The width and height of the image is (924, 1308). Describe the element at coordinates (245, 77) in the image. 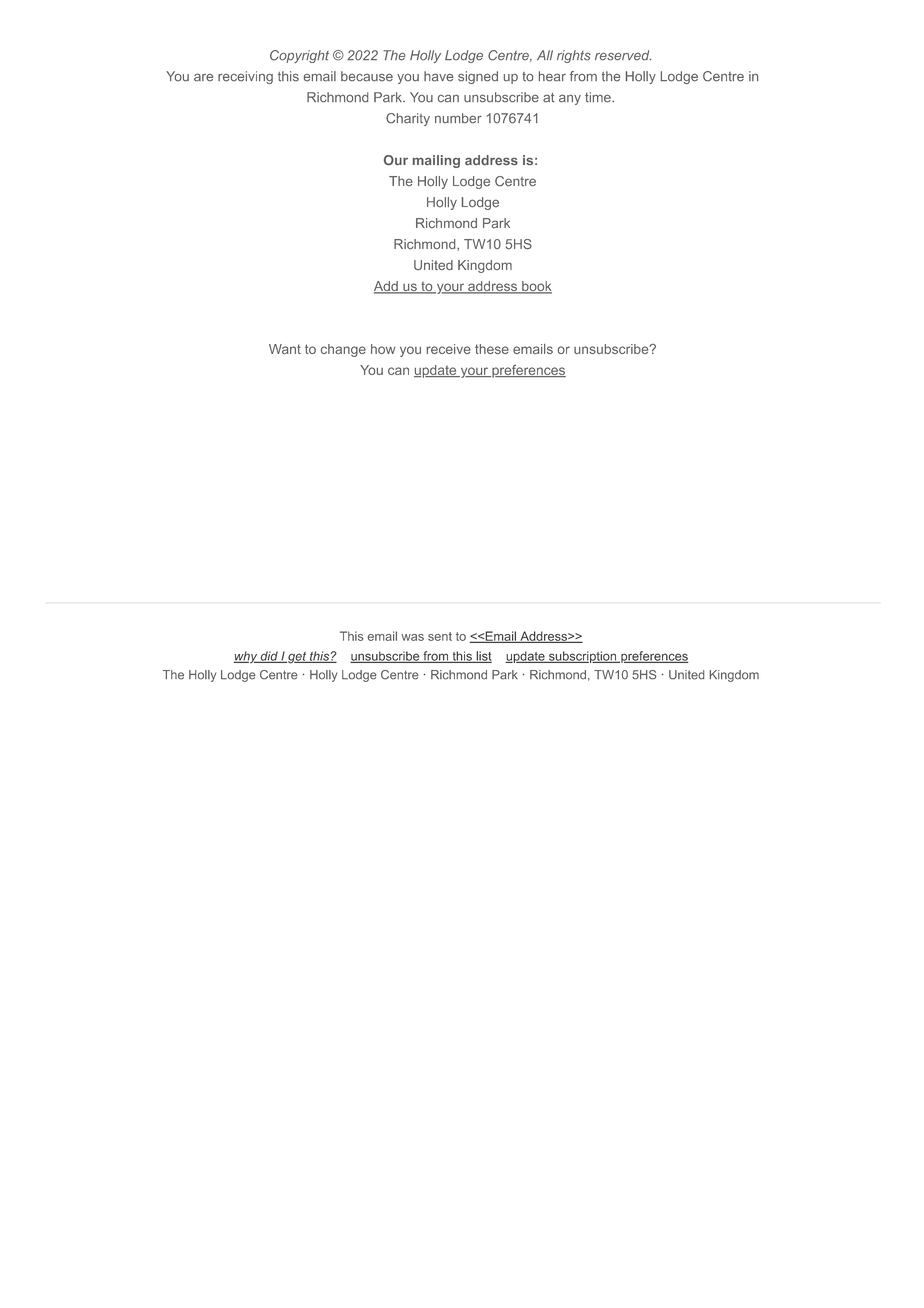

I see `receiving` at that location.
